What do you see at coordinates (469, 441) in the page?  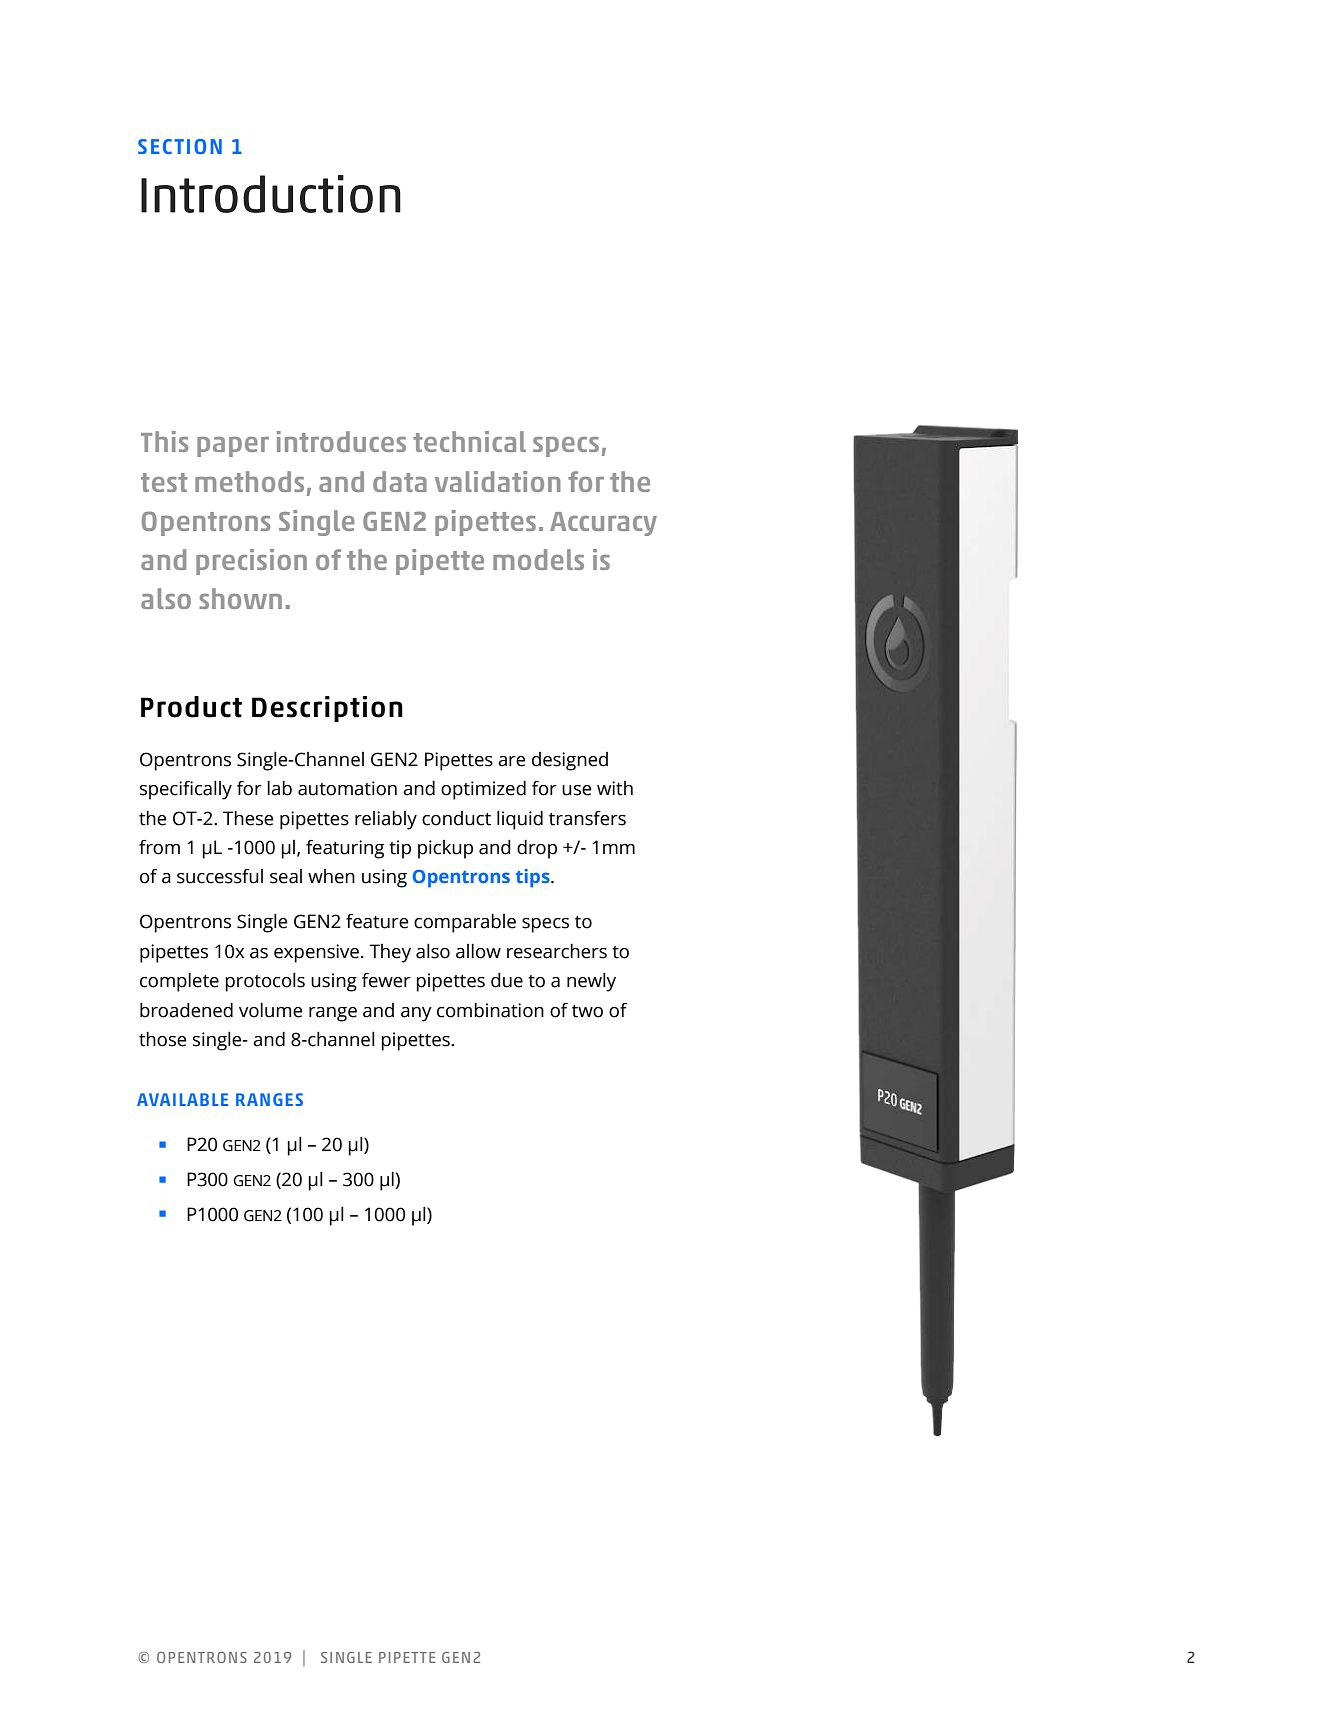 I see `technical` at bounding box center [469, 441].
